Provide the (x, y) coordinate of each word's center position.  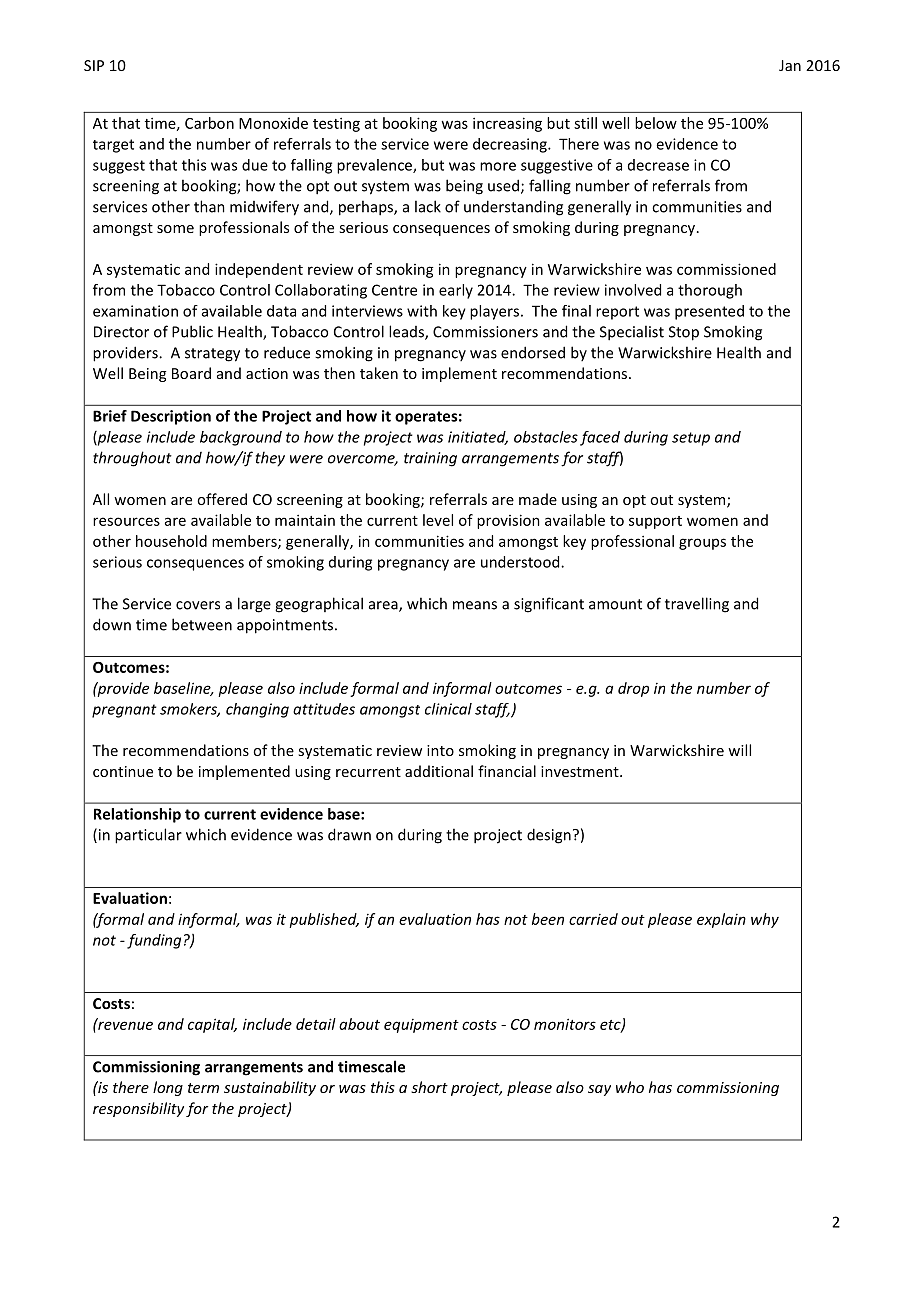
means (475, 605)
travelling (697, 605)
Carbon (209, 123)
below (656, 123)
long (168, 1088)
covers (198, 605)
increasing (507, 124)
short (429, 1087)
